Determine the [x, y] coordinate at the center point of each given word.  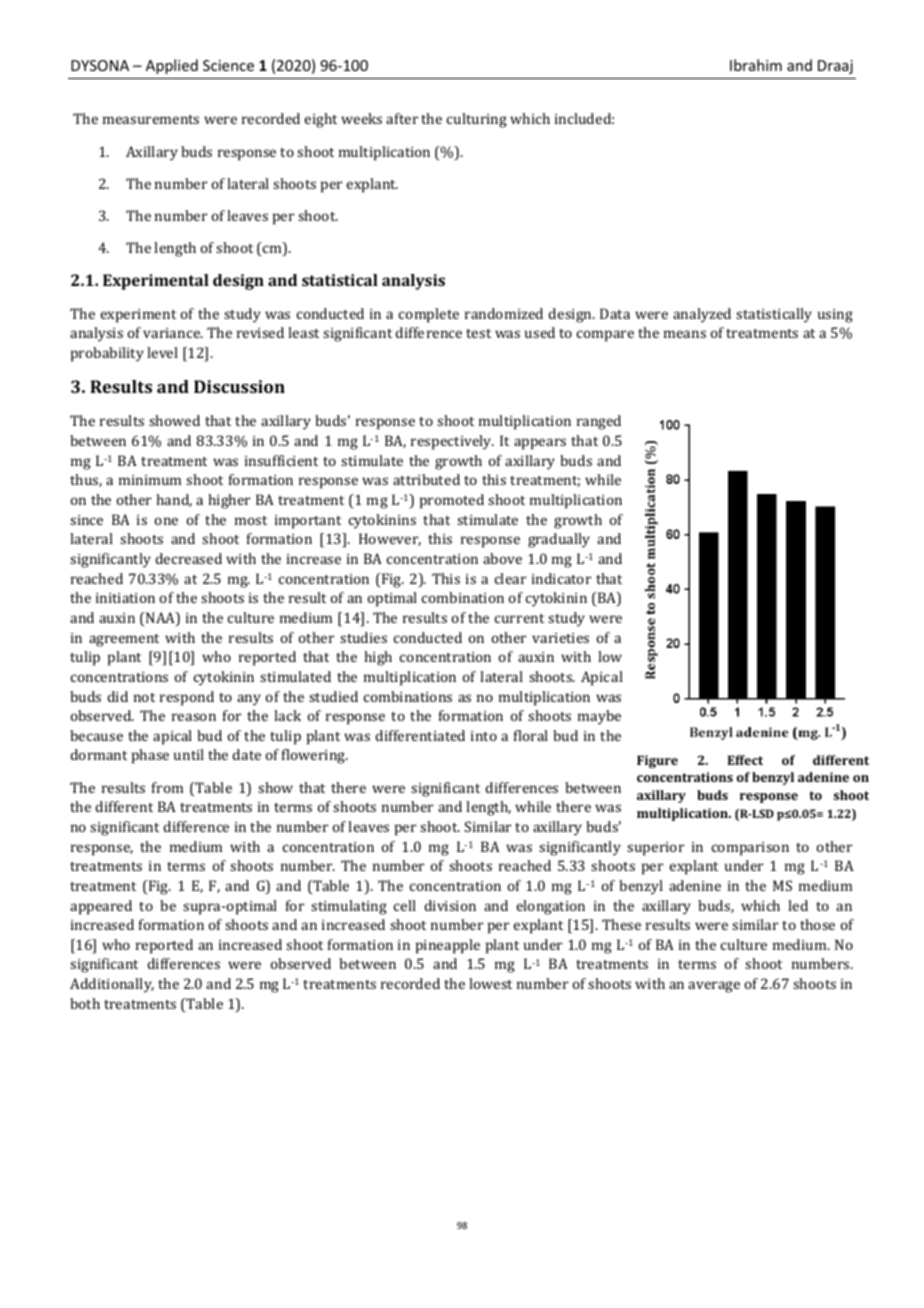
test [478, 333]
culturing [477, 120]
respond [187, 698]
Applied [172, 66]
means [685, 334]
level [162, 352]
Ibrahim [756, 65]
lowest [490, 983]
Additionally [112, 985]
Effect [745, 760]
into [484, 736]
